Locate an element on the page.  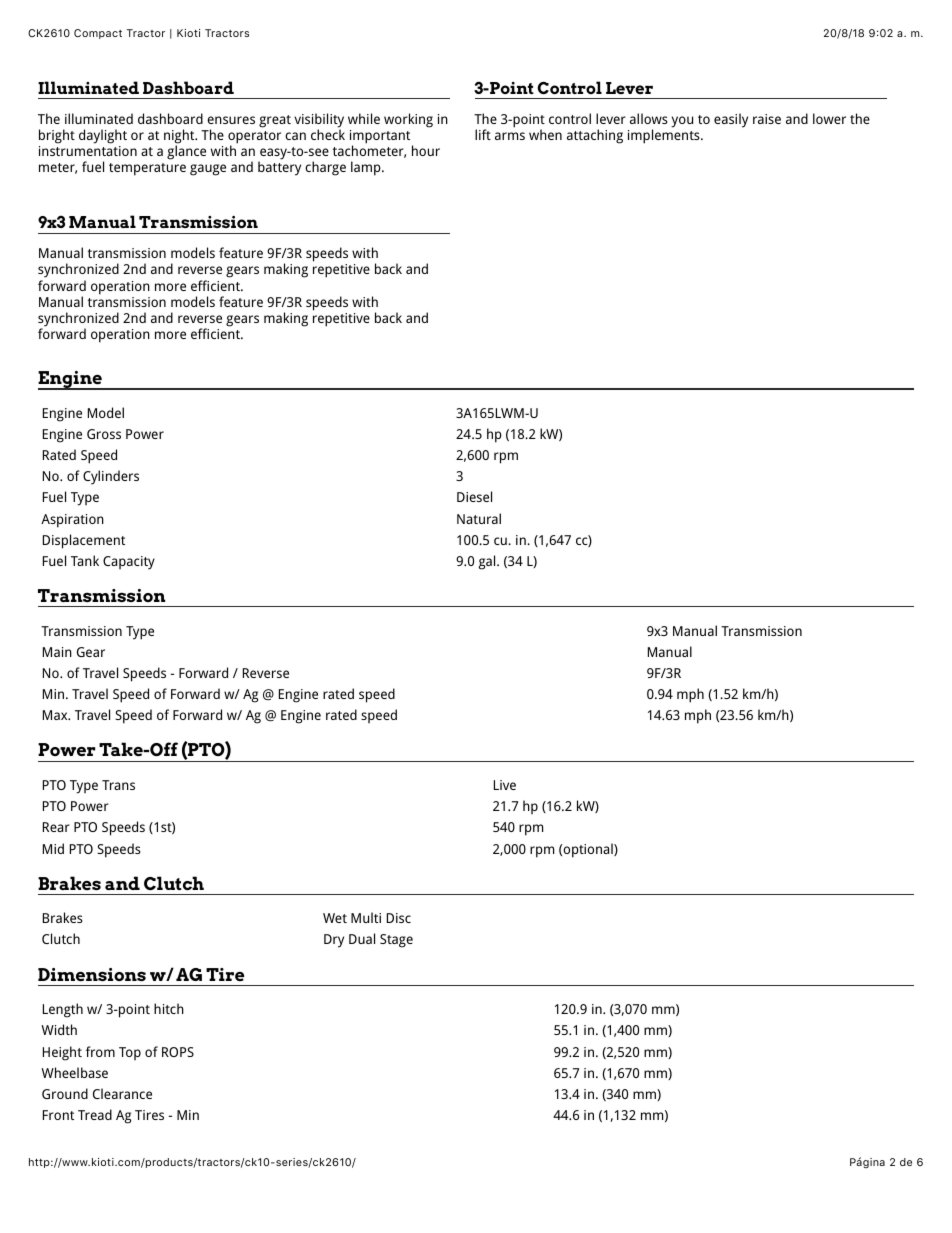
Diesel is located at coordinates (474, 496).
